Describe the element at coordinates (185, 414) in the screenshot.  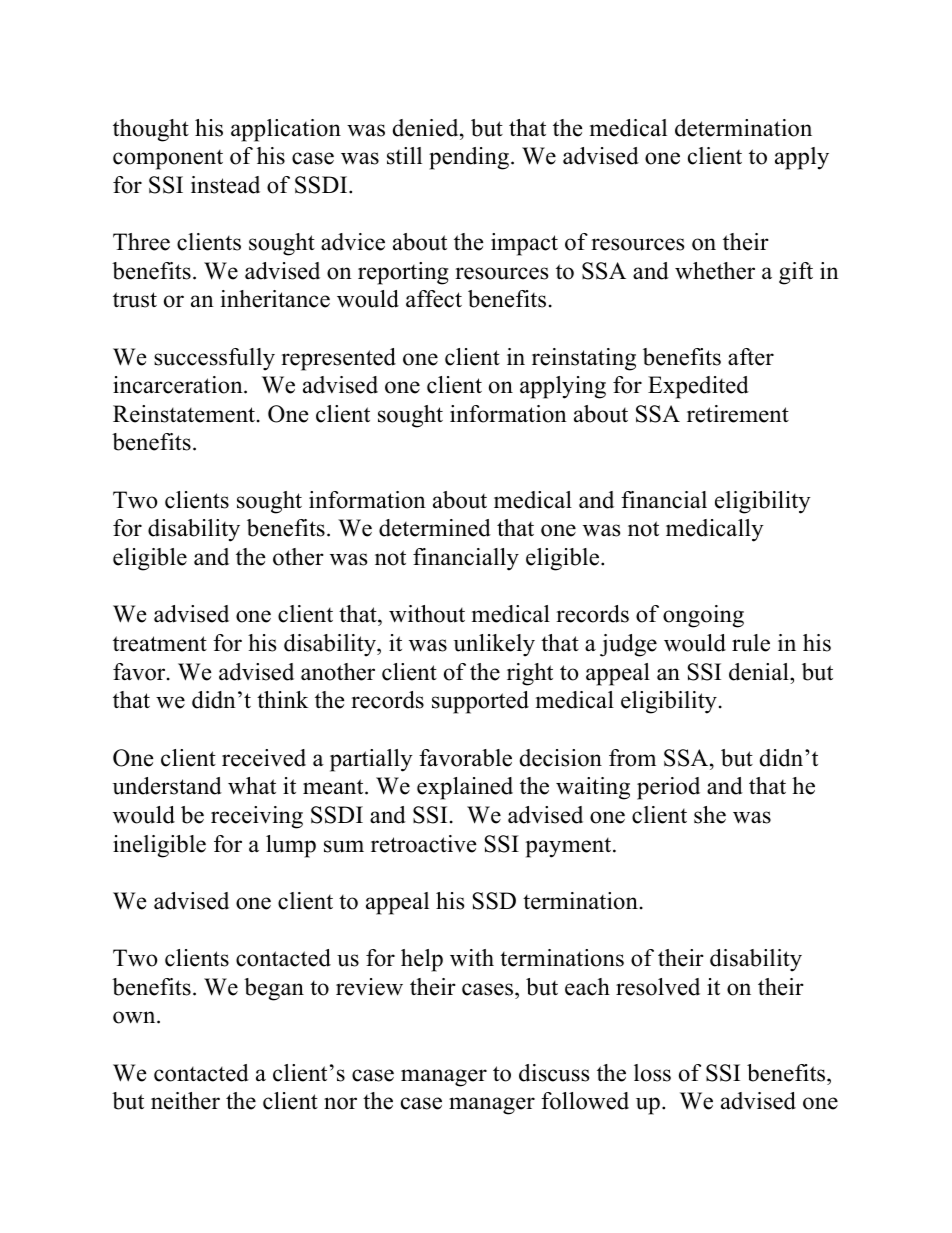
I see `Reinstatement` at that location.
